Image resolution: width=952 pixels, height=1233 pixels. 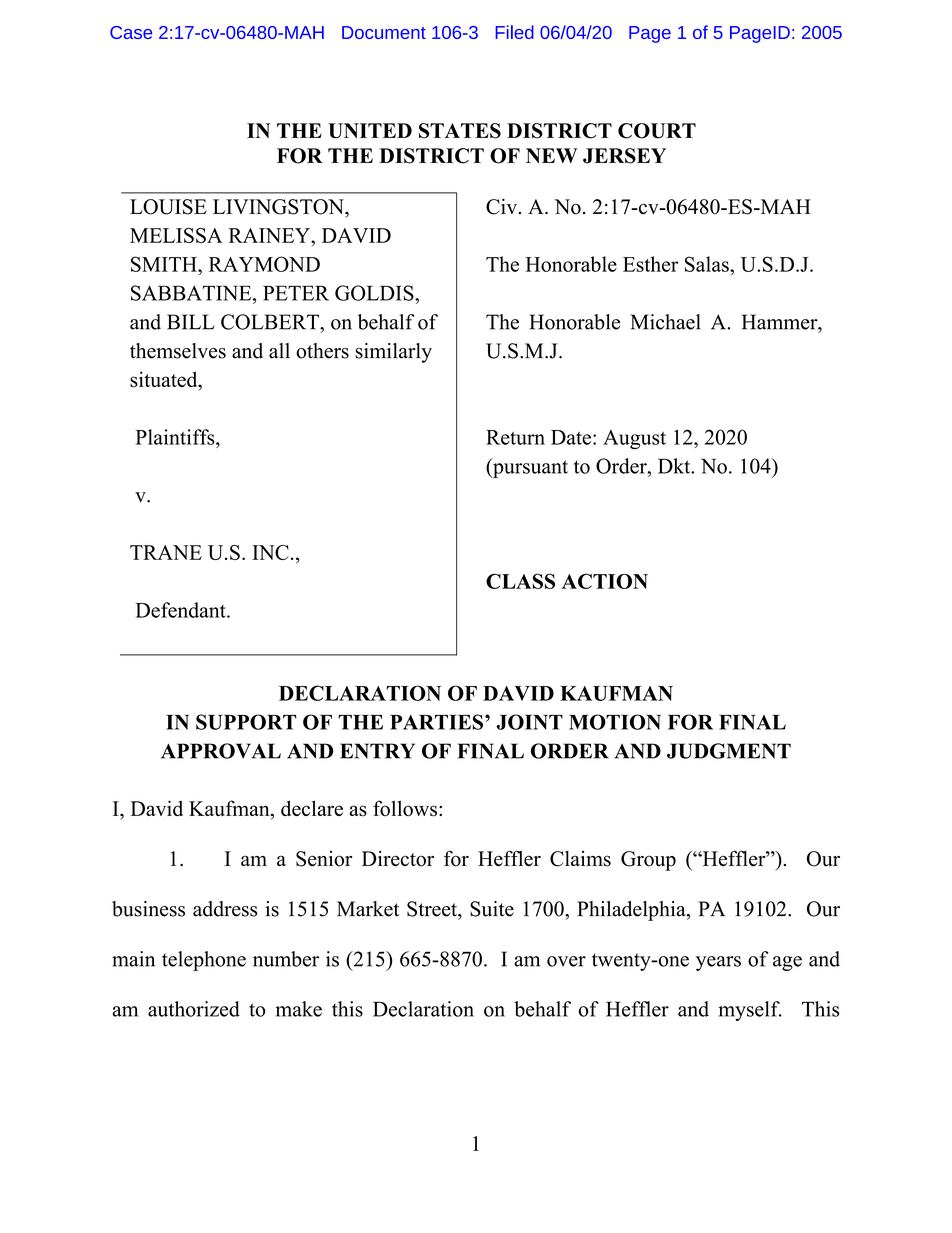 I want to click on PARTIES, so click(x=436, y=722).
